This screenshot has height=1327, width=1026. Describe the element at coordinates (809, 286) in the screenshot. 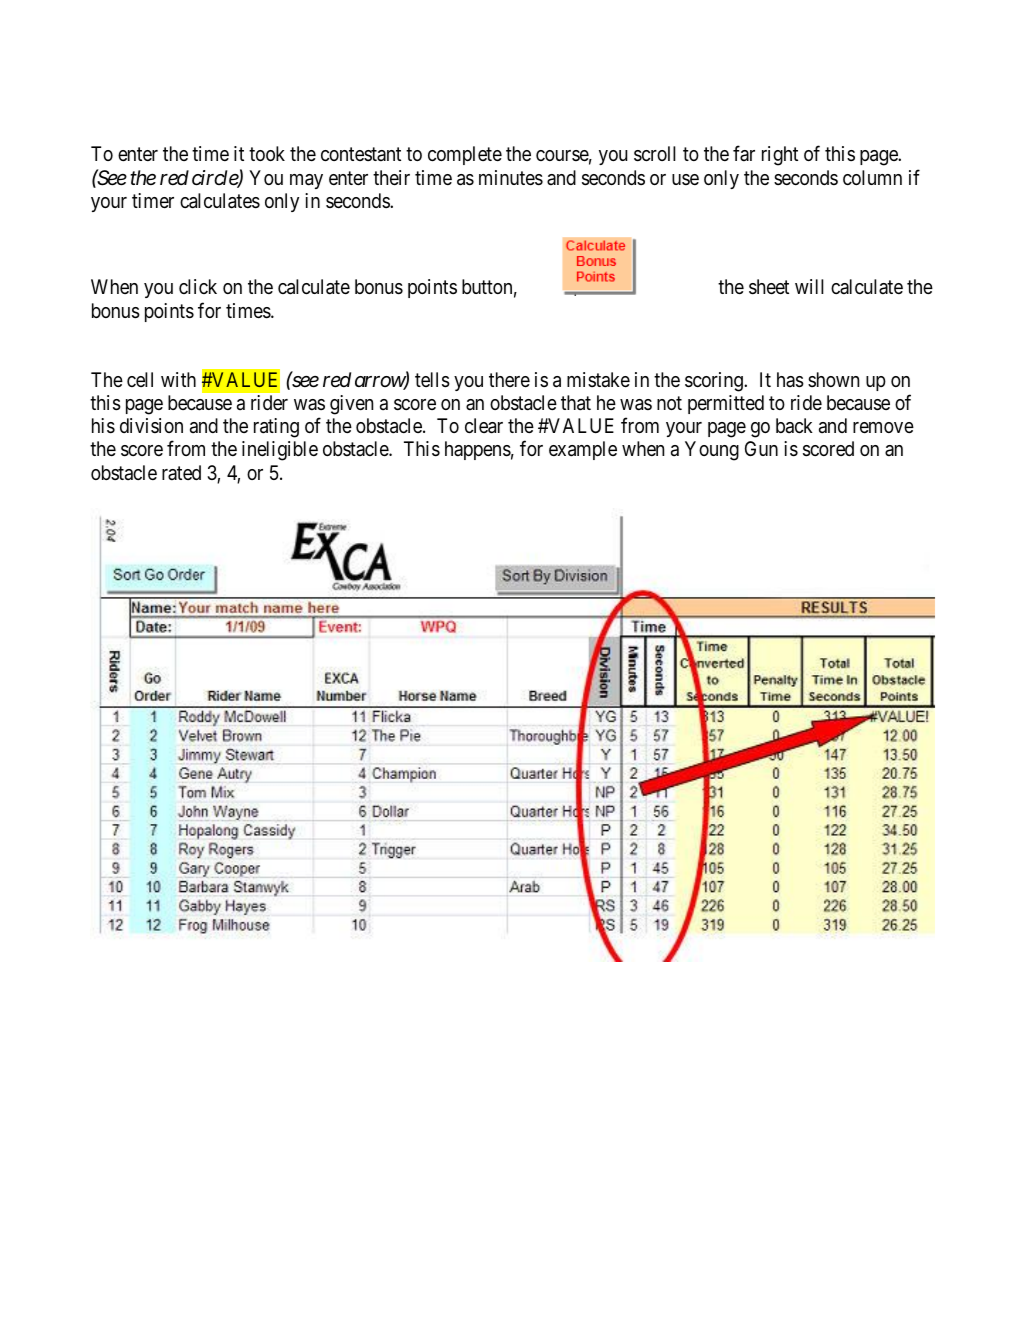

I see `will` at that location.
